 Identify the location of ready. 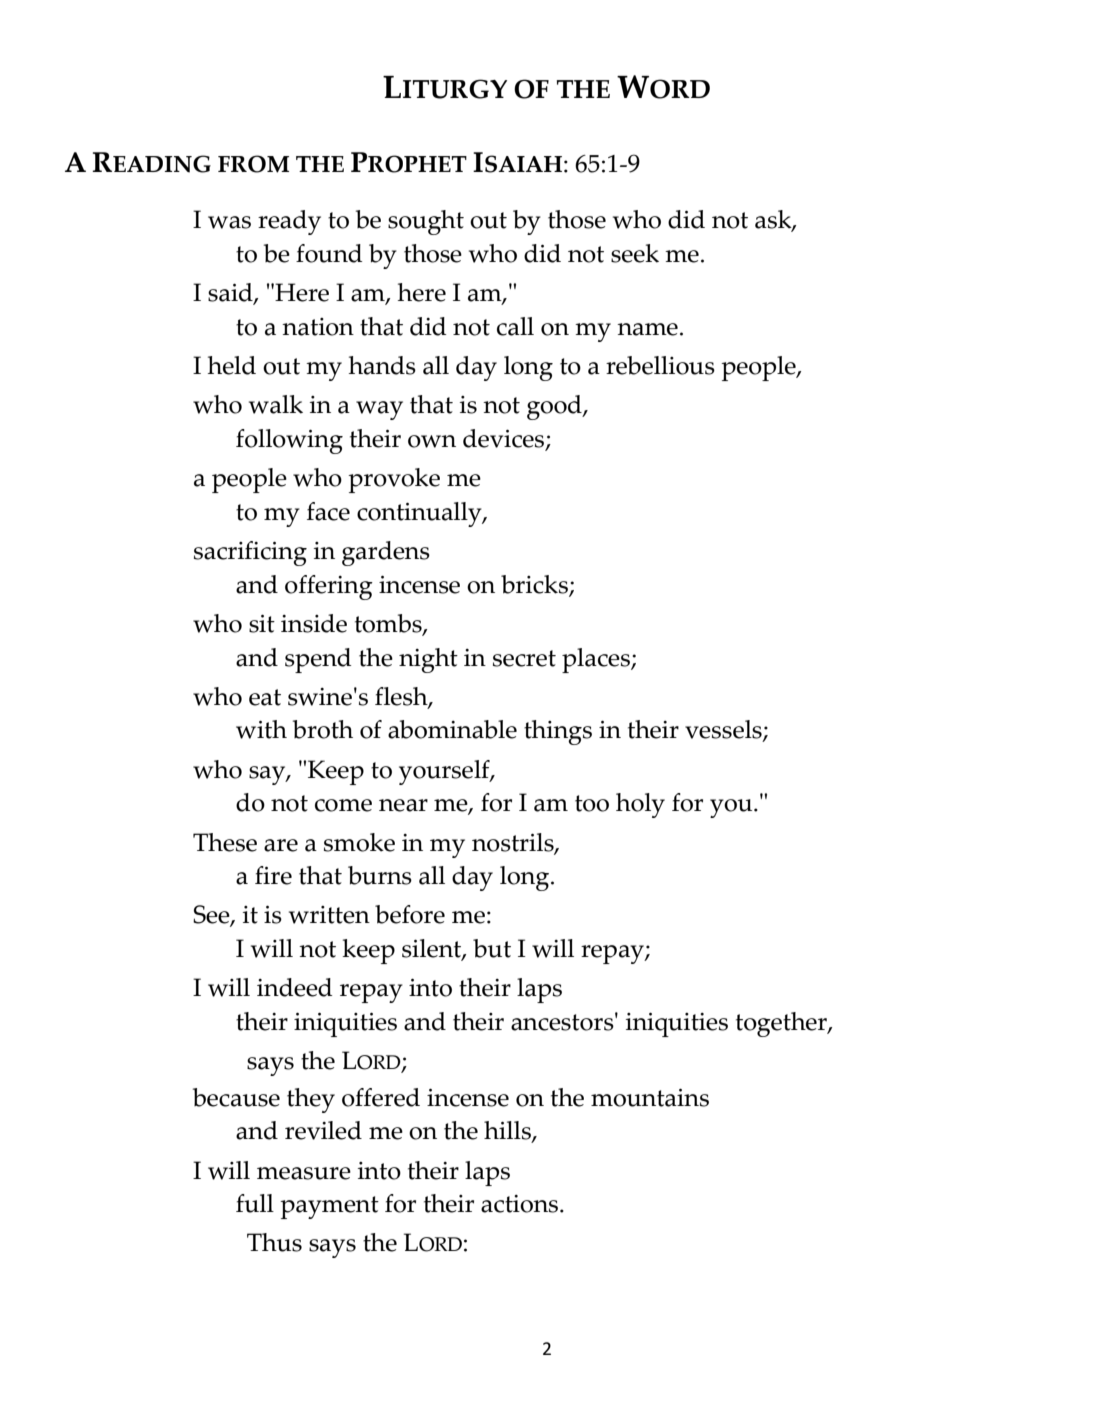
(289, 222).
